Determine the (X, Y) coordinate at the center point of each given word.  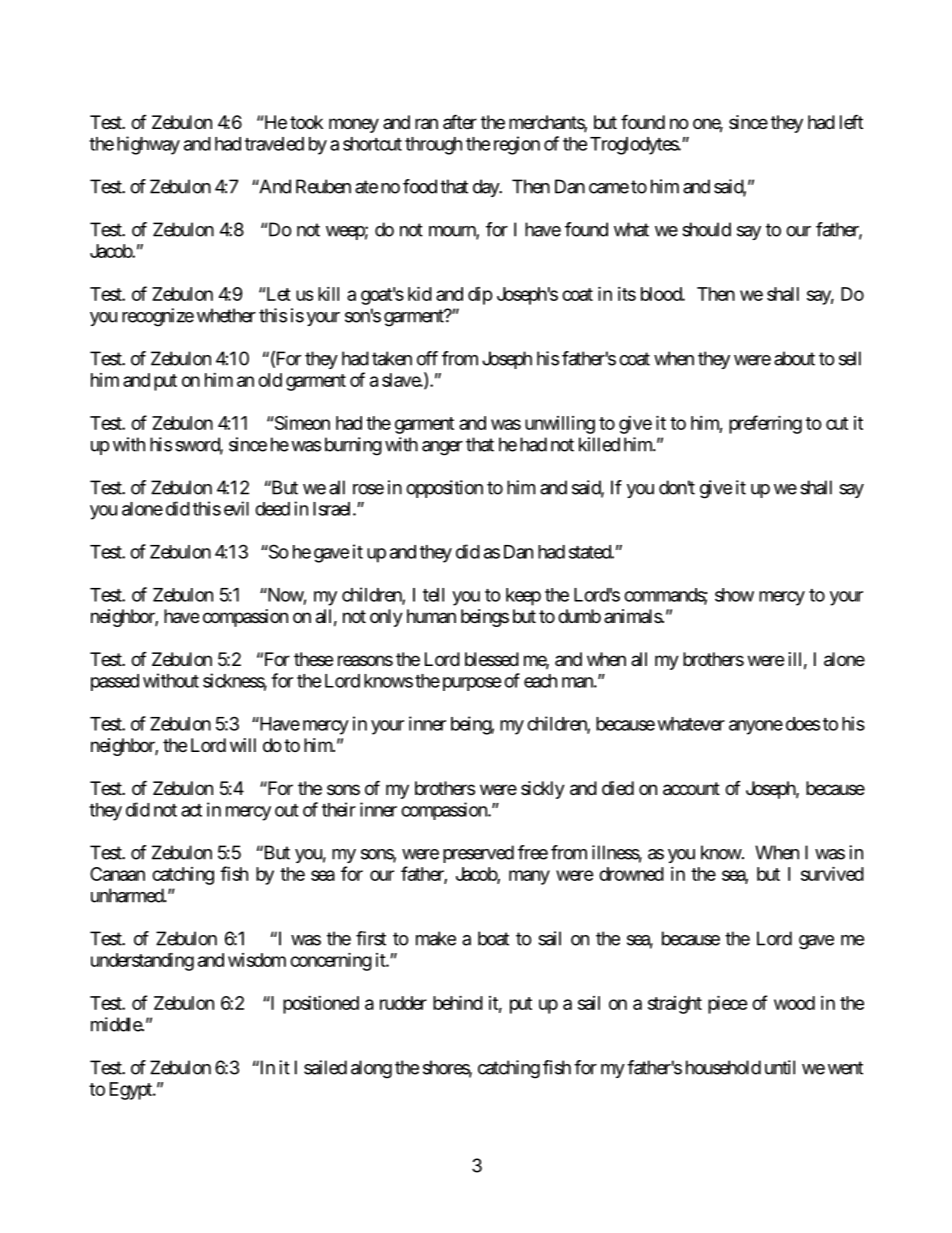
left (851, 121)
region (517, 145)
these (313, 659)
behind (458, 1002)
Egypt (132, 1091)
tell (433, 595)
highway (148, 145)
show (734, 595)
